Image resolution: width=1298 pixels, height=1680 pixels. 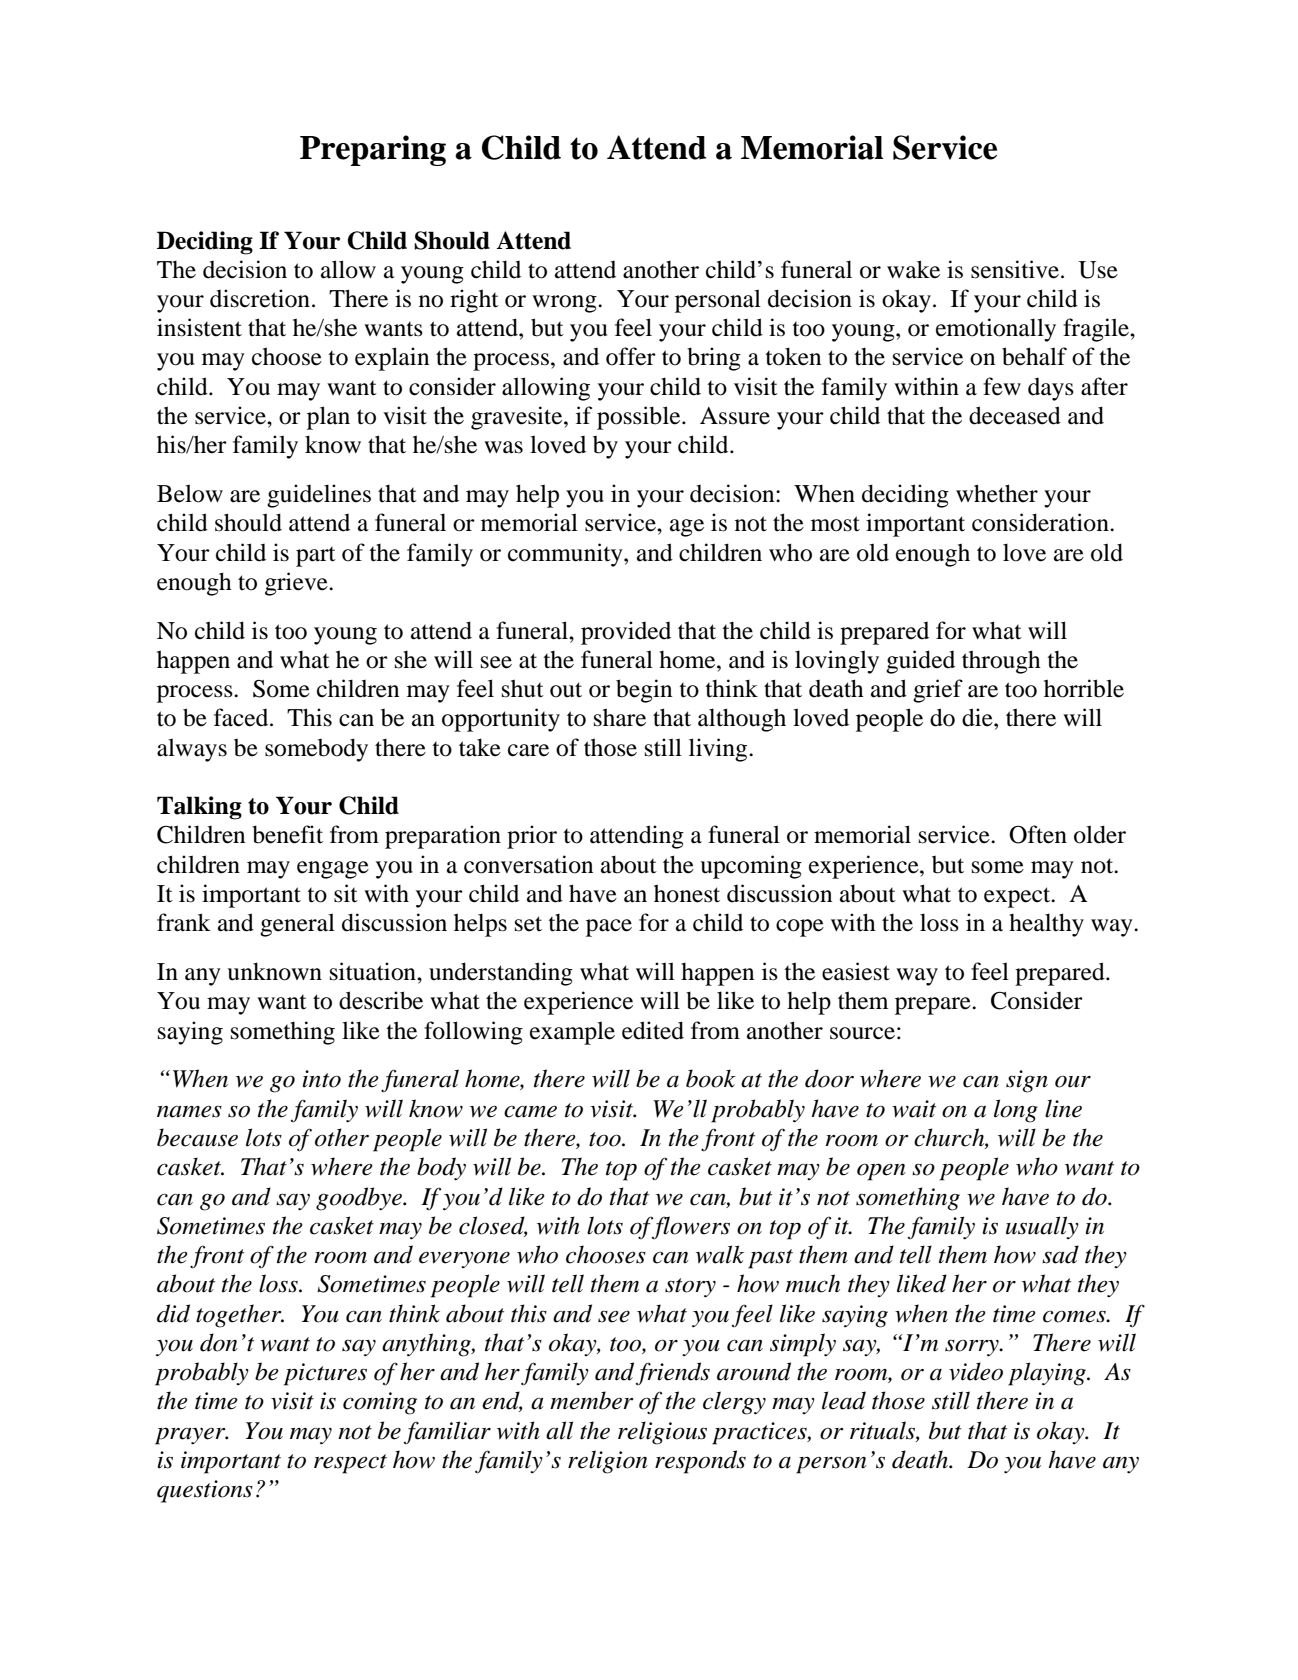 What do you see at coordinates (978, 717) in the screenshot?
I see `die` at bounding box center [978, 717].
